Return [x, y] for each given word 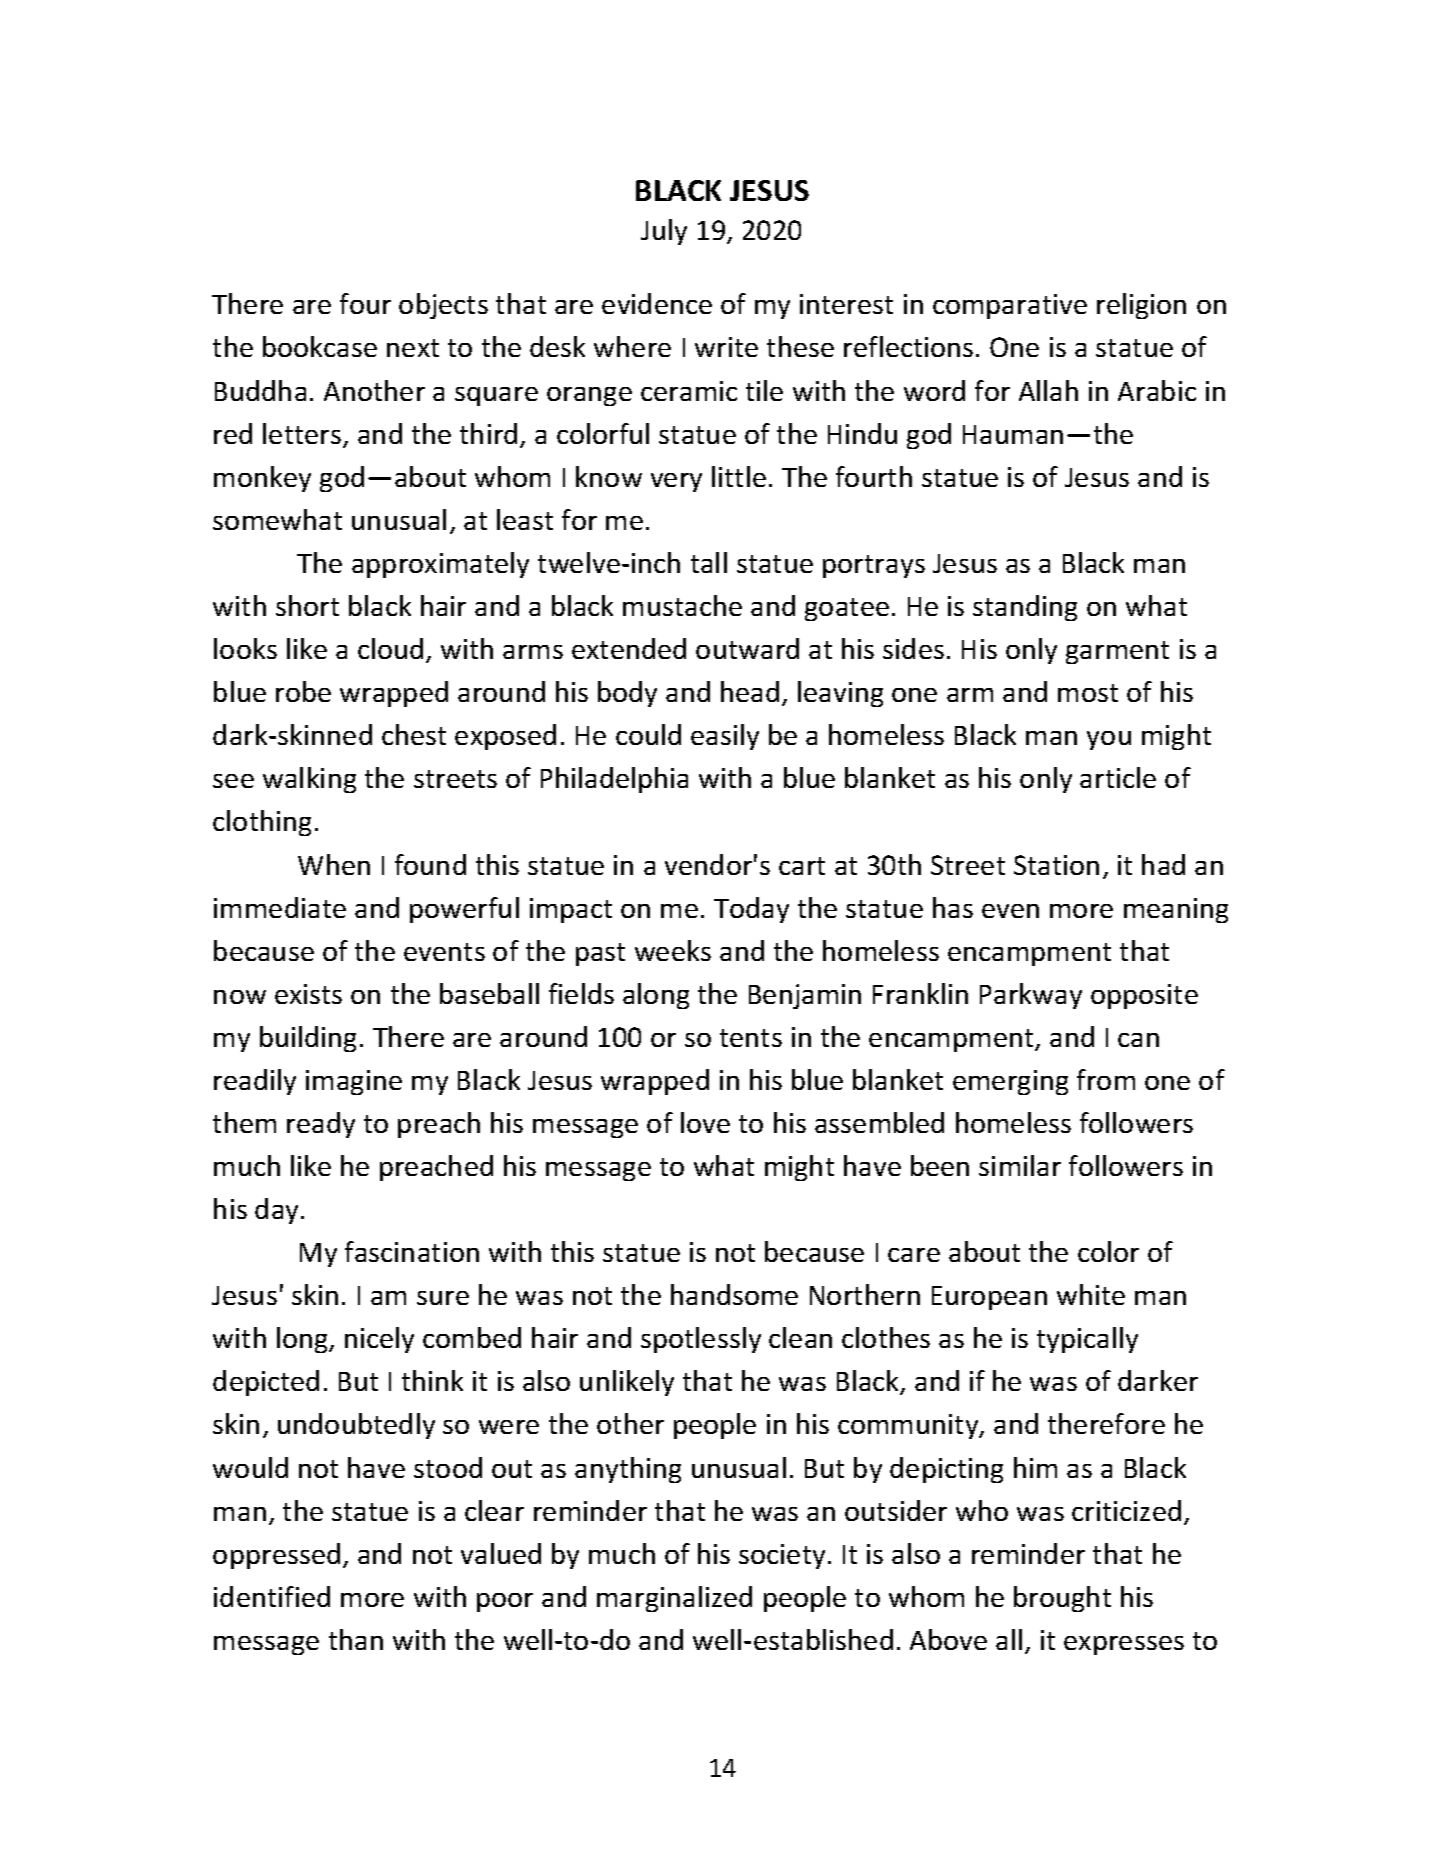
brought [1062, 1599]
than [356, 1639]
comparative [1010, 306]
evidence [657, 303]
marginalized [674, 1599]
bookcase [320, 346]
